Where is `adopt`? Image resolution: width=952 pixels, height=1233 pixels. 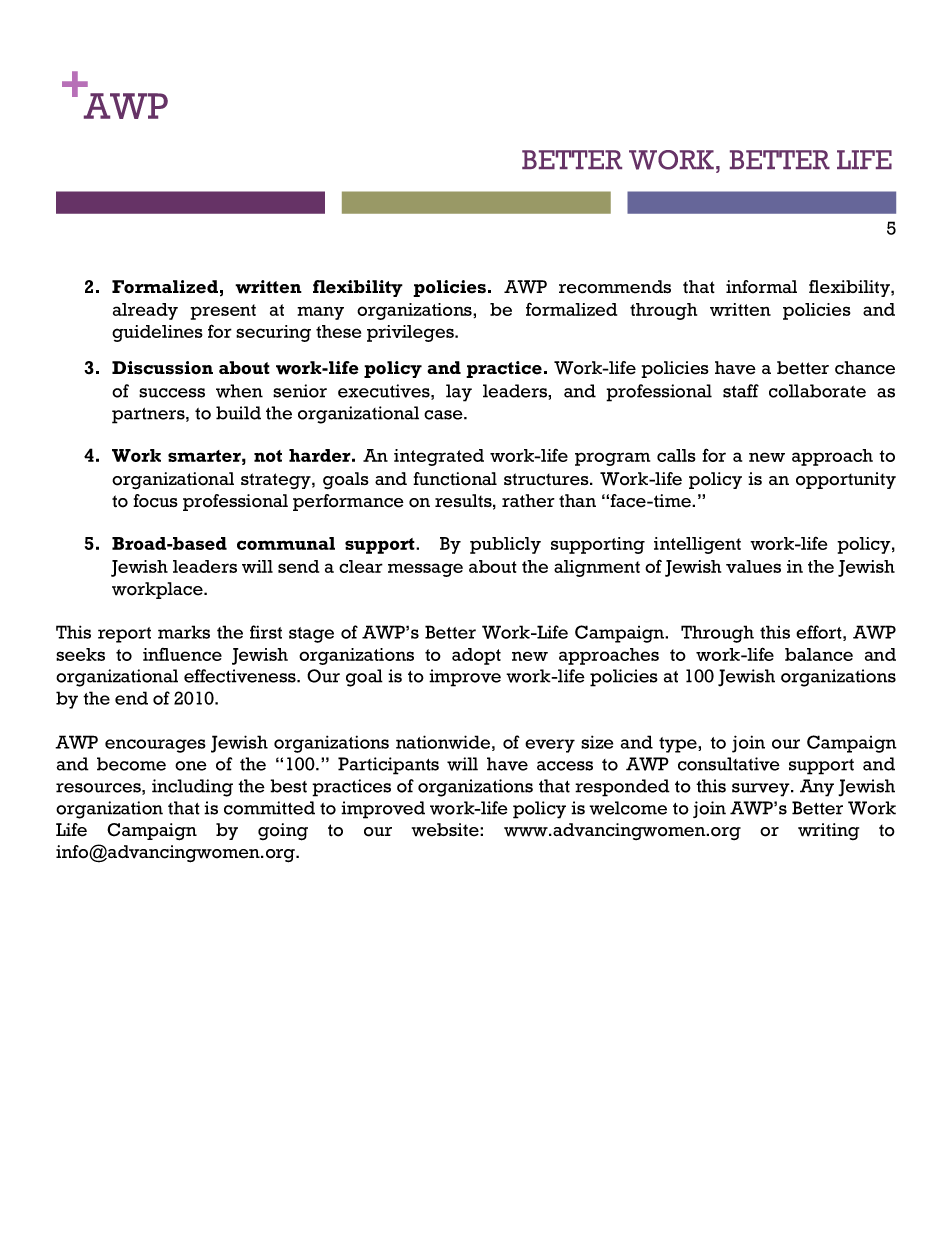 adopt is located at coordinates (476, 656).
